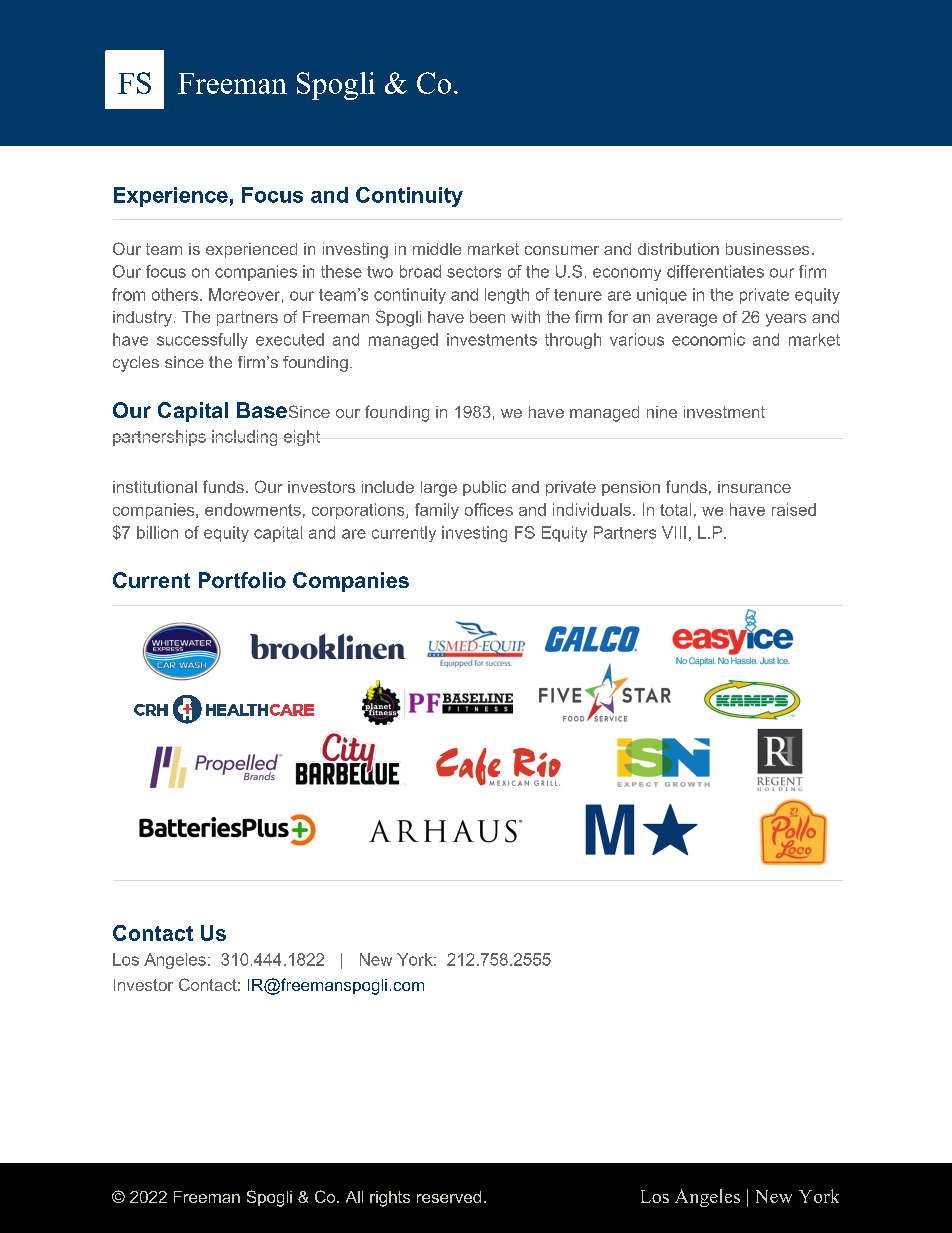 The height and width of the screenshot is (1233, 952). Describe the element at coordinates (242, 580) in the screenshot. I see `Portfolio` at that location.
